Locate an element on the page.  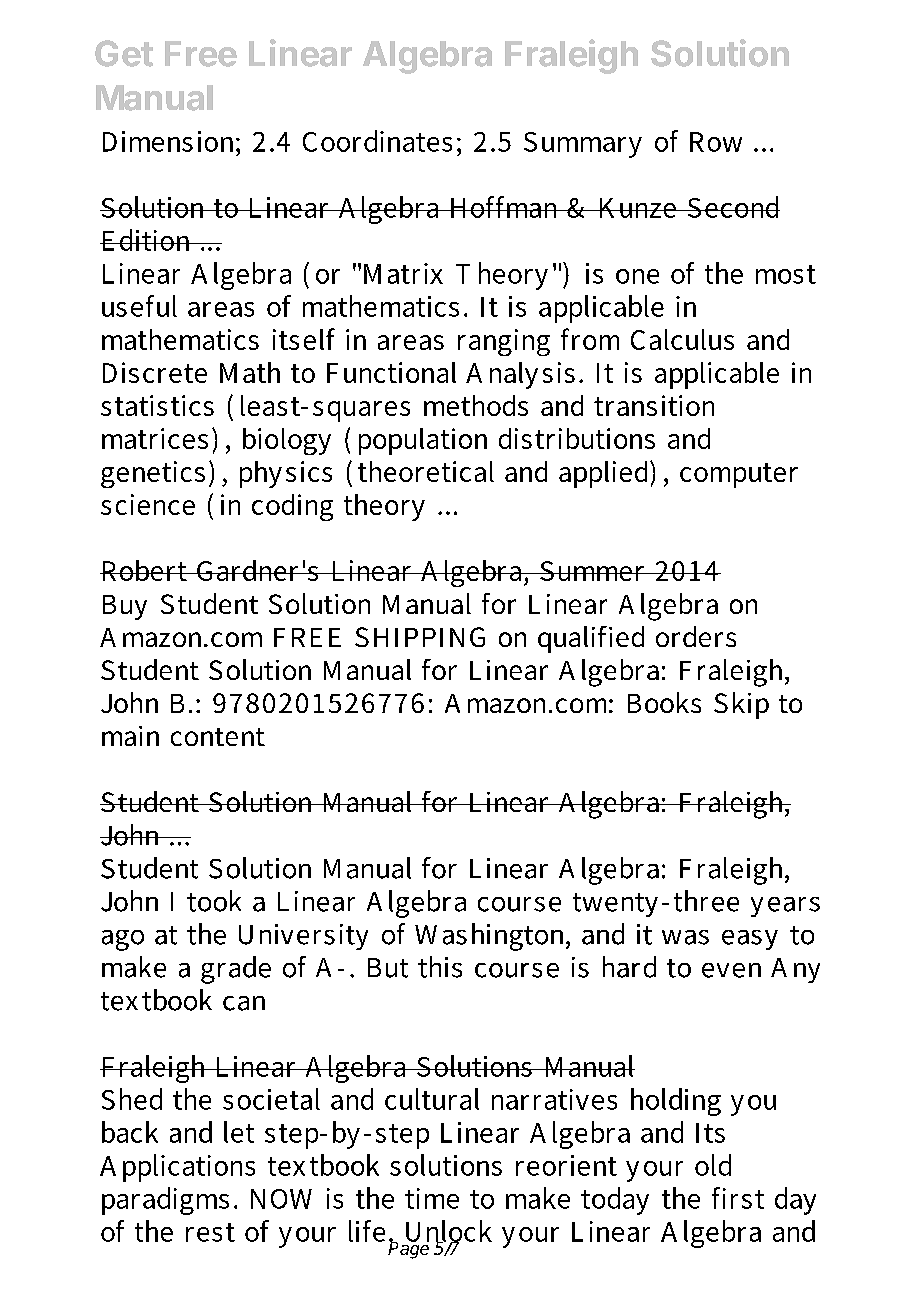
Unlock is located at coordinates (449, 1232).
